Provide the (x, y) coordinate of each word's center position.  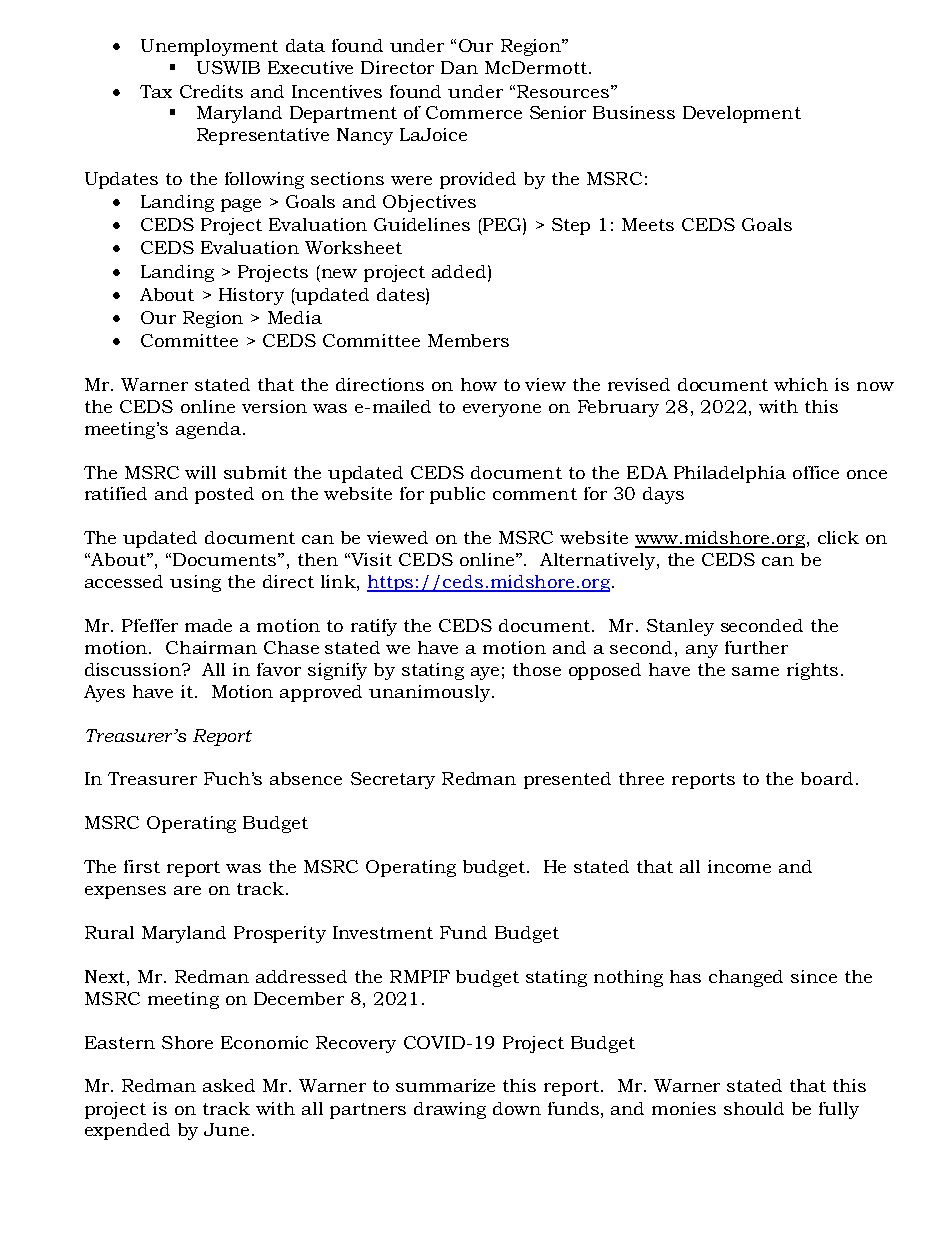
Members (468, 340)
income (739, 866)
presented (567, 780)
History (251, 296)
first (142, 866)
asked (229, 1085)
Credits (211, 91)
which (801, 384)
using (195, 583)
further (756, 647)
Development (742, 114)
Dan (459, 67)
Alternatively (597, 561)
